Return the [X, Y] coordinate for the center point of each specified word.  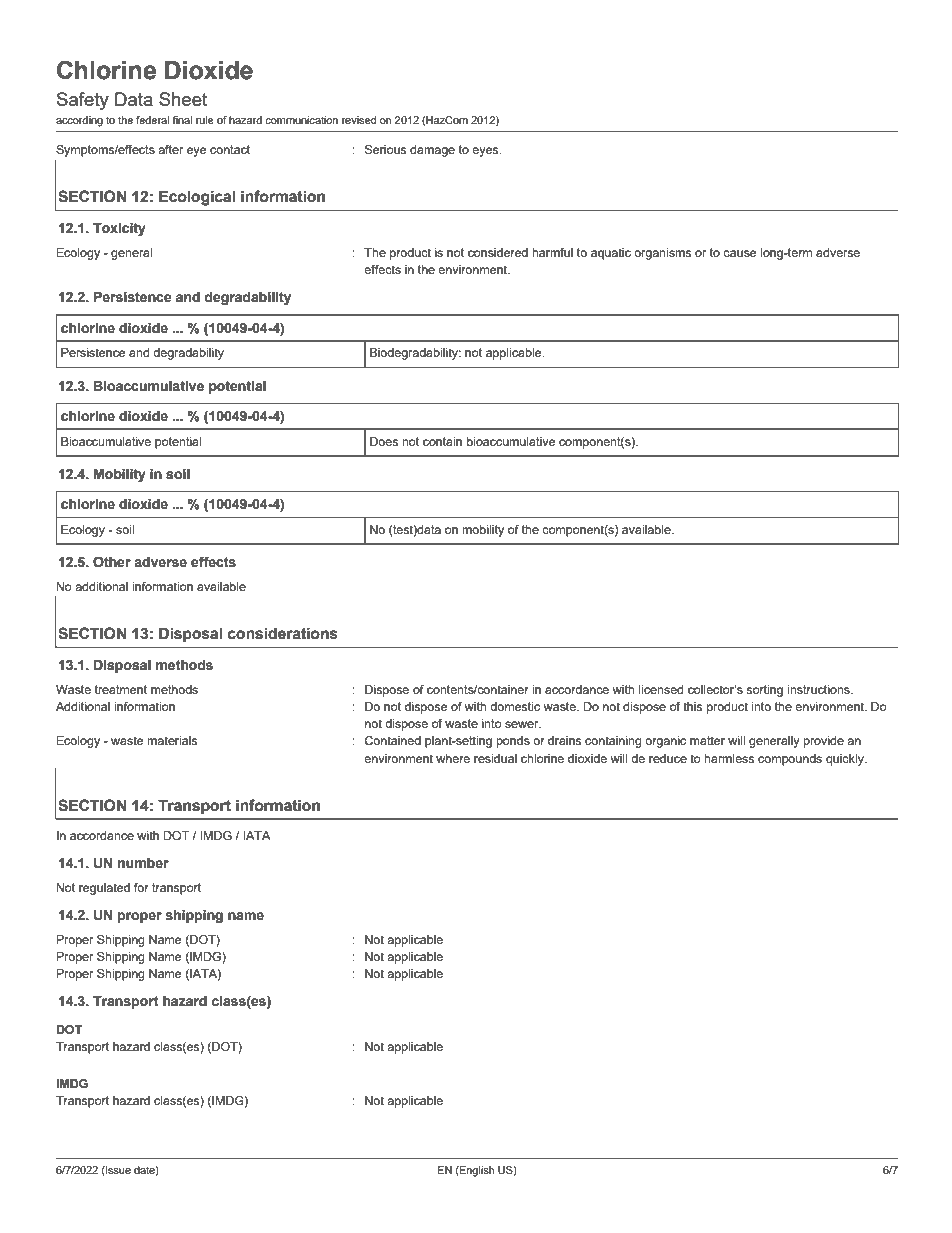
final [182, 120]
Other [112, 562]
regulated [104, 889]
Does [384, 441]
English [476, 1171]
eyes [486, 152]
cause [739, 253]
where [453, 758]
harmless [729, 758]
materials [172, 740]
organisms [662, 254]
